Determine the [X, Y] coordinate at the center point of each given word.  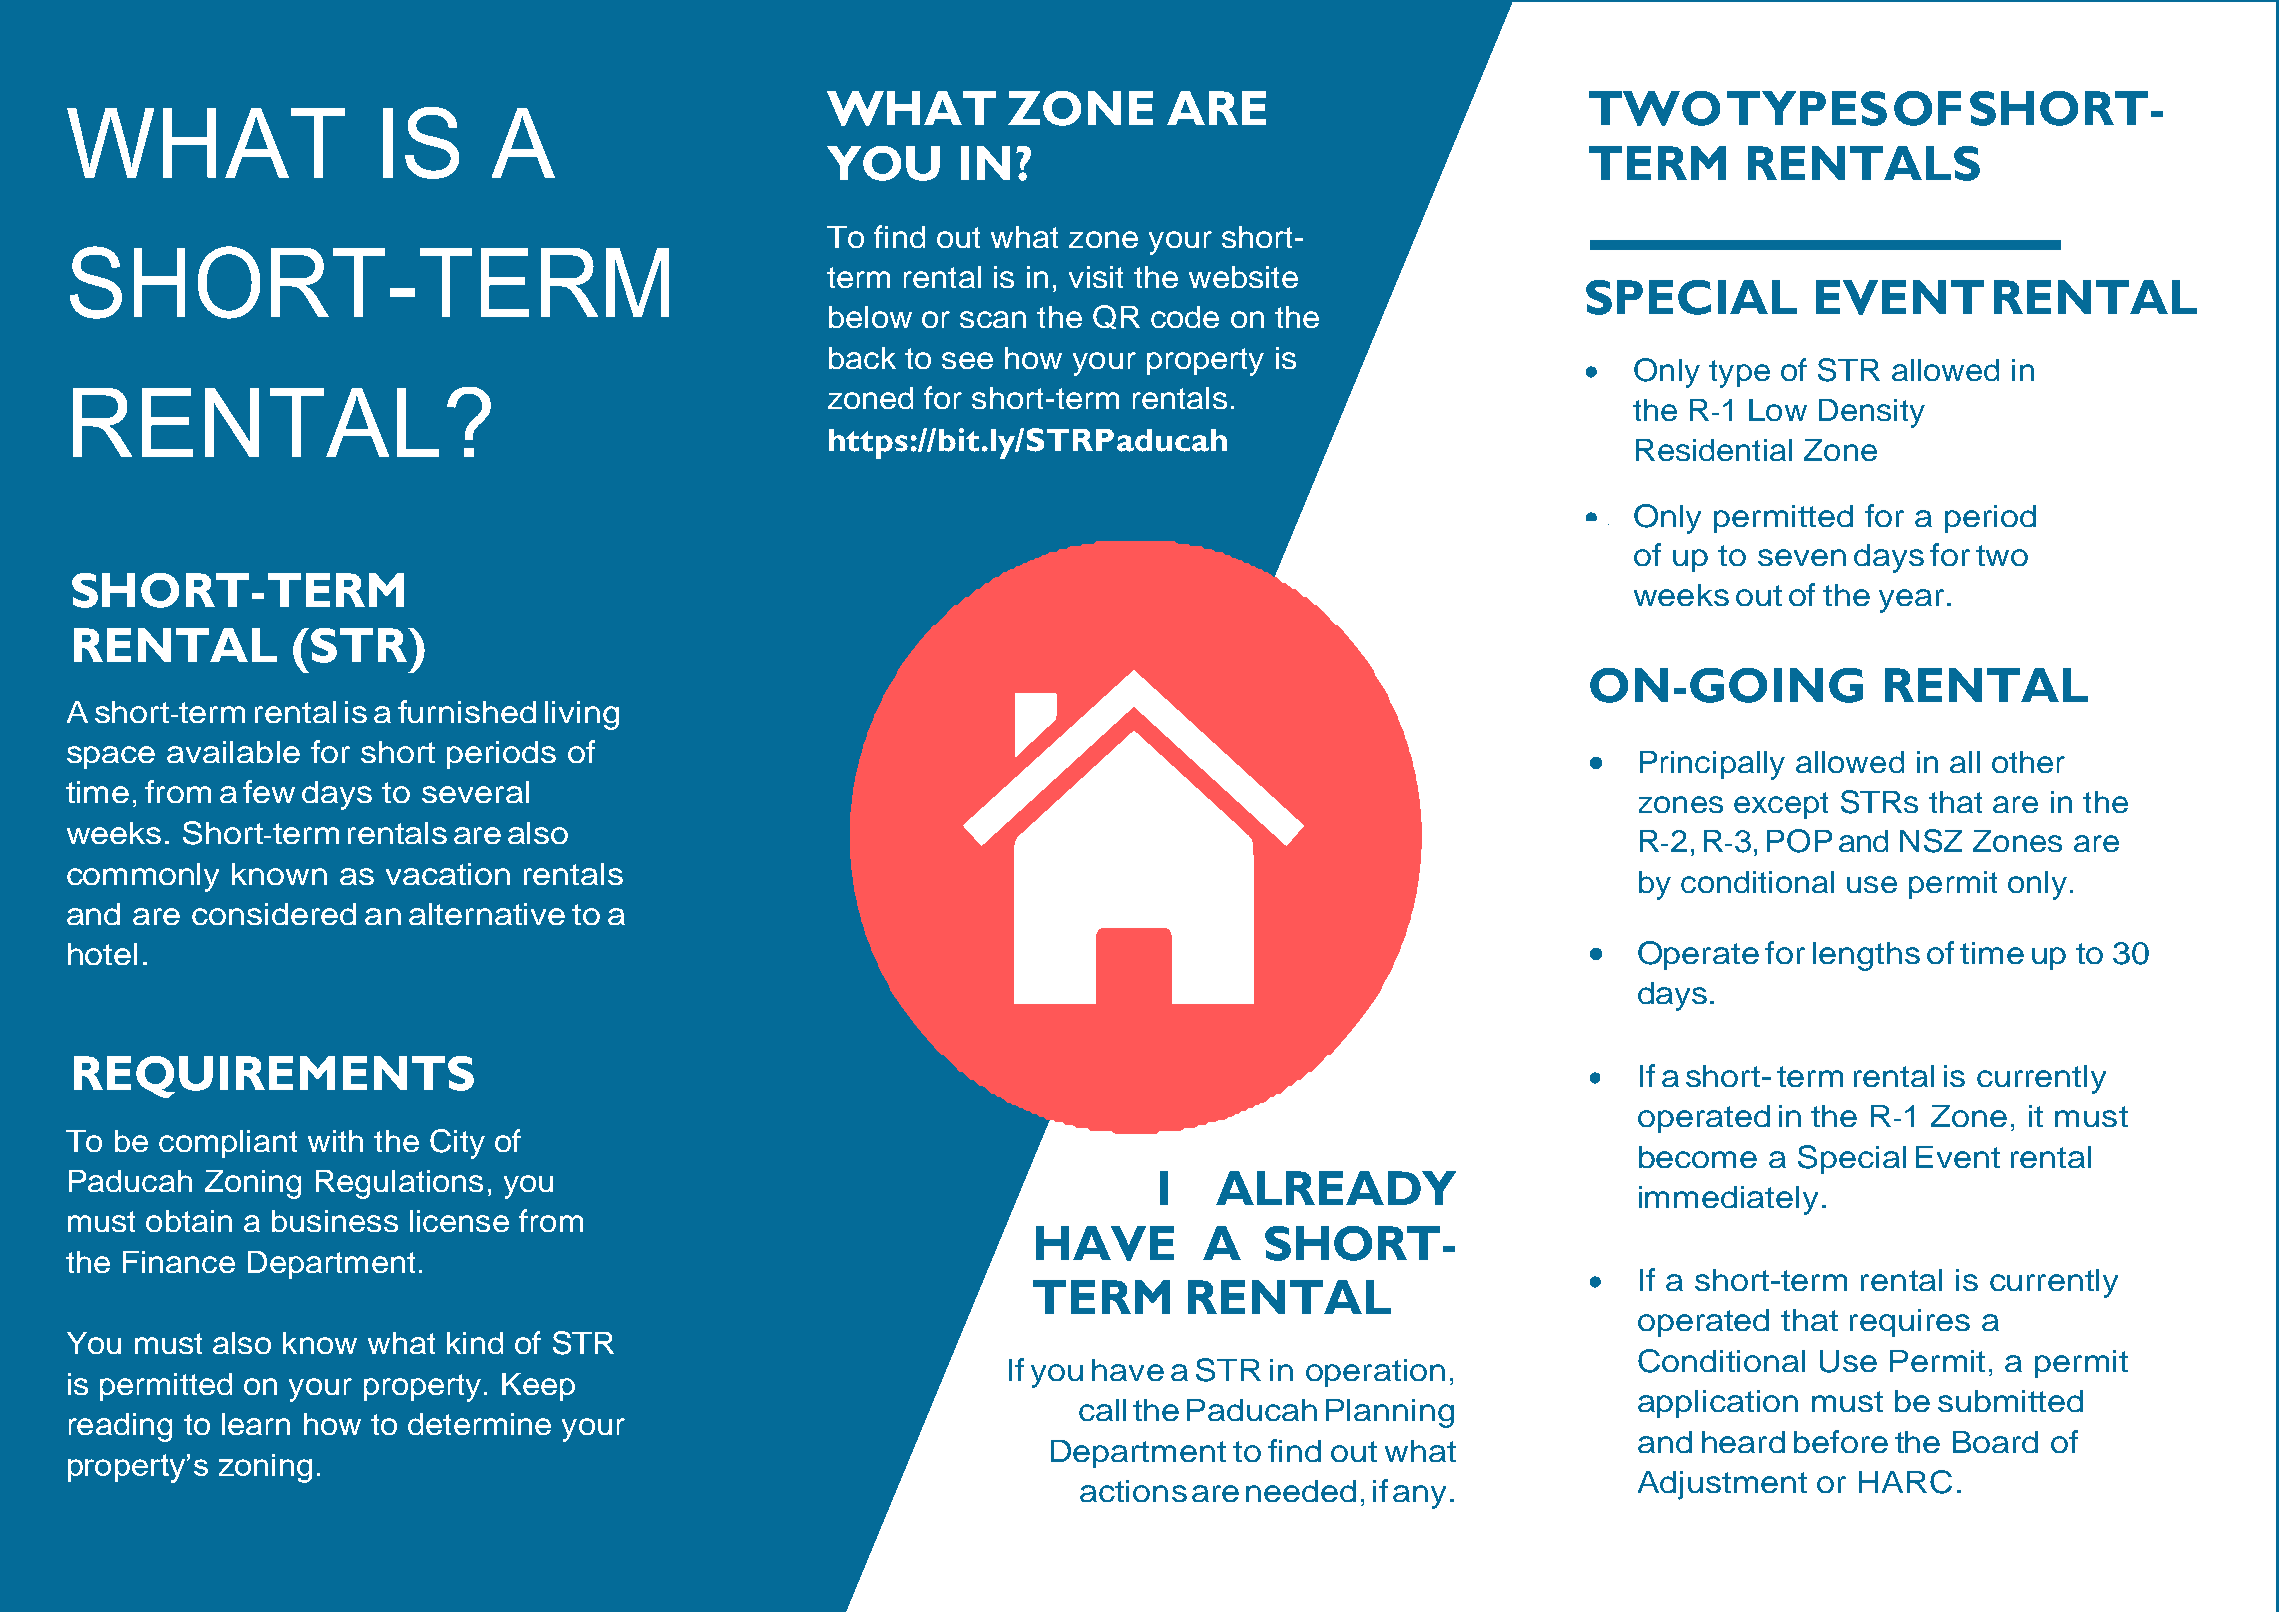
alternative [487, 914]
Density [1872, 413]
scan [993, 319]
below [870, 317]
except [1781, 805]
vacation [448, 874]
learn [256, 1424]
